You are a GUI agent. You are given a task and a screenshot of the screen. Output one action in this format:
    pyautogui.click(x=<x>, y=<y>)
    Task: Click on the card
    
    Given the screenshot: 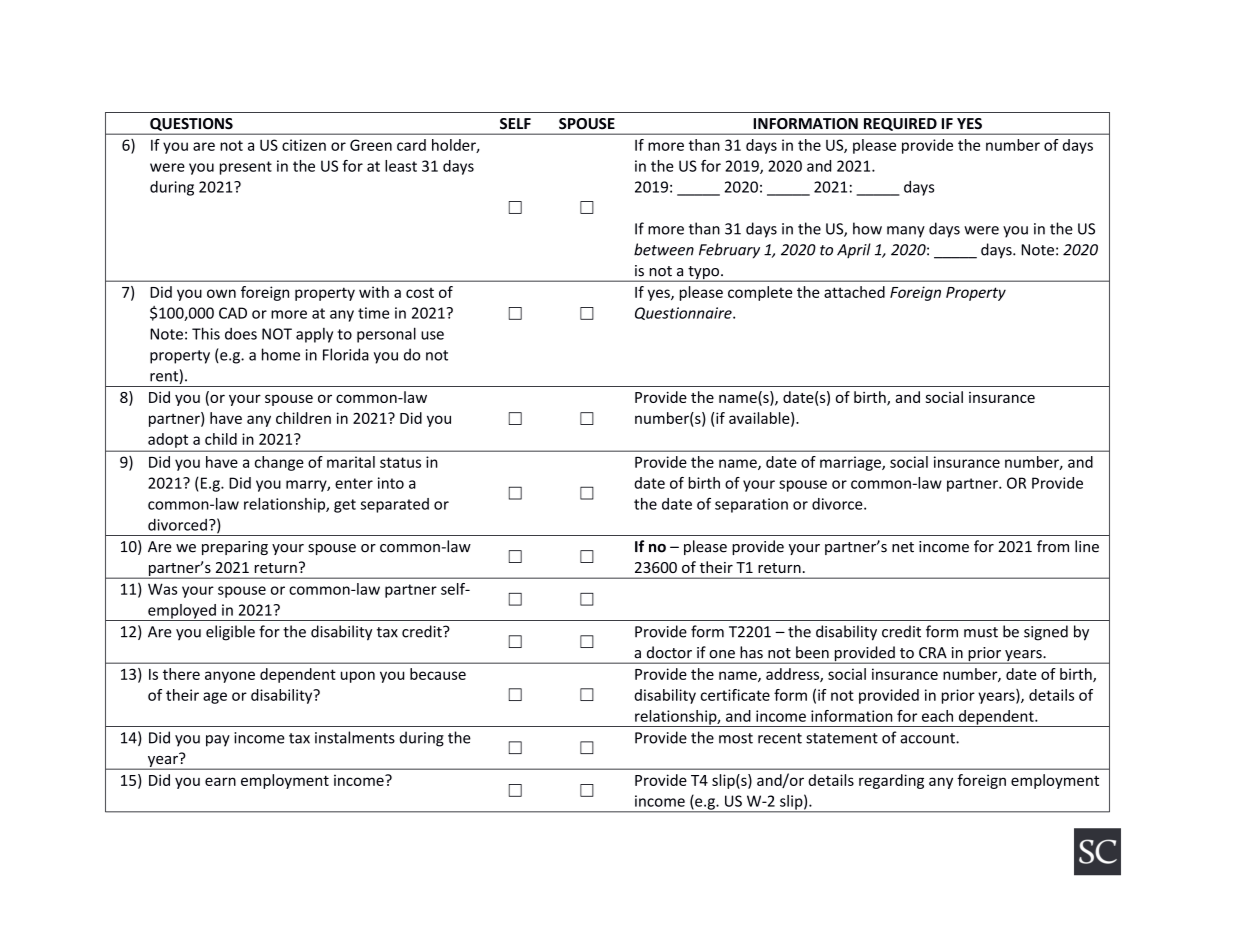 What is the action you would take?
    pyautogui.click(x=411, y=145)
